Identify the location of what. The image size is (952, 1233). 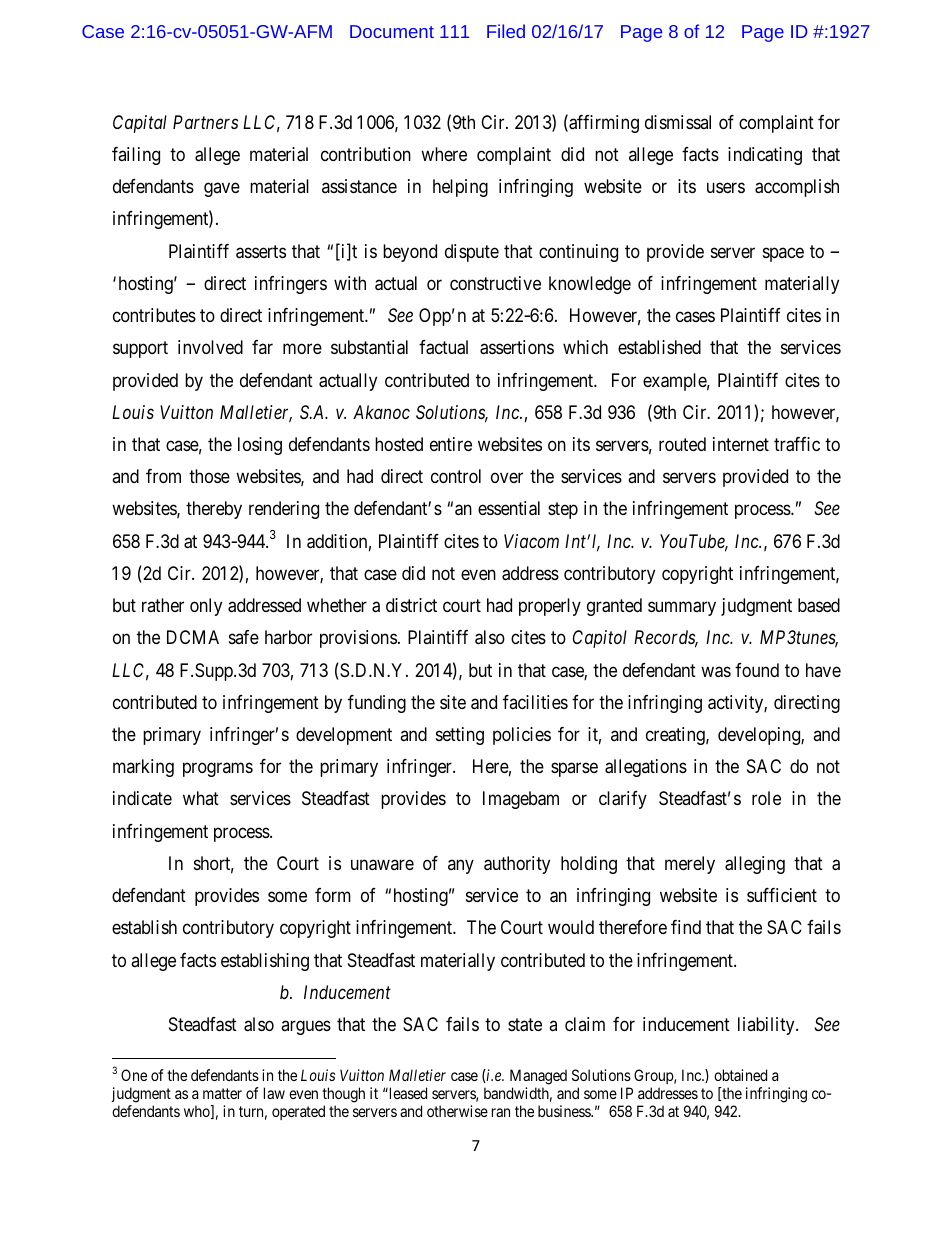
(201, 798).
